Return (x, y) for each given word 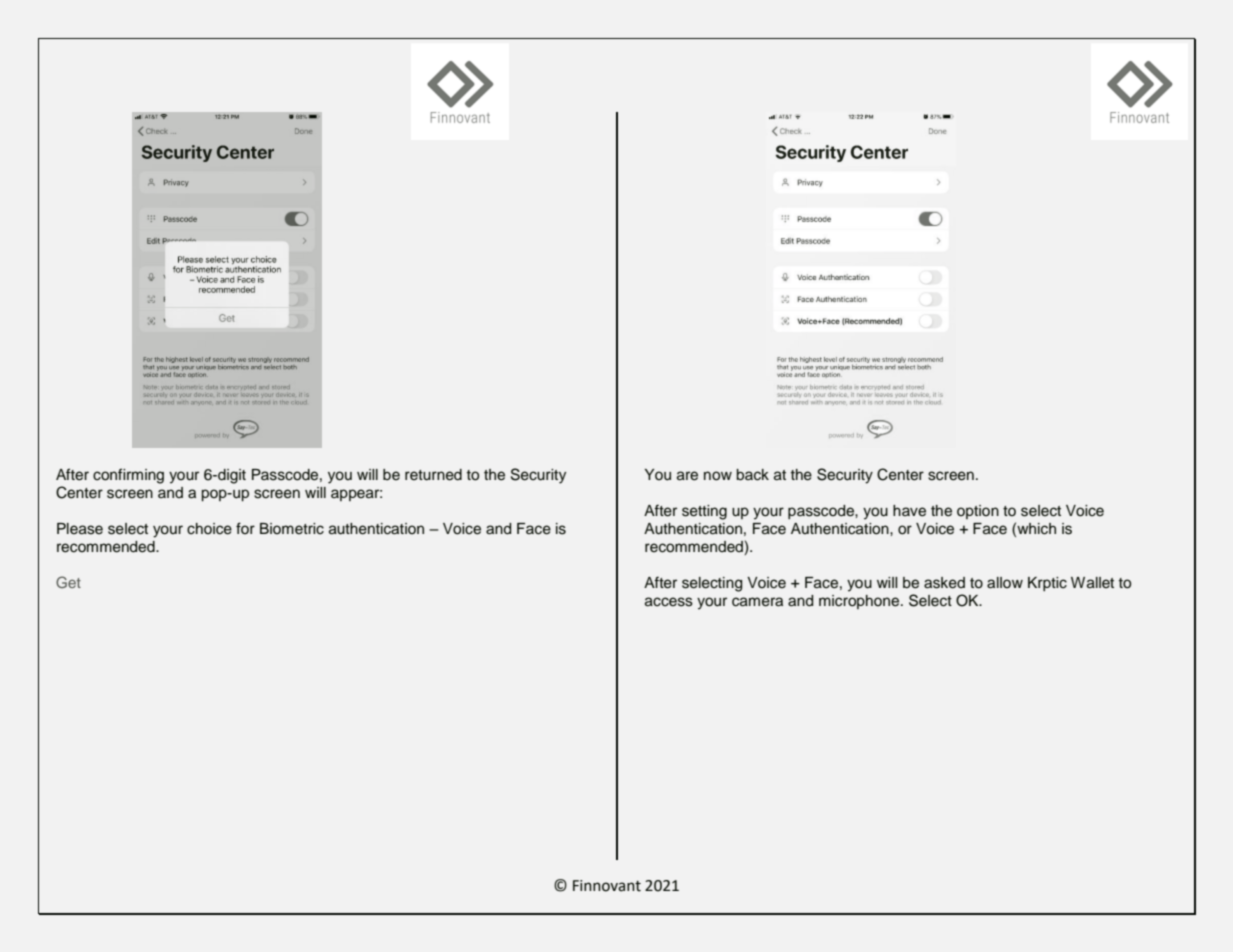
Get (68, 582)
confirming (128, 476)
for (245, 528)
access (669, 602)
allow (1005, 583)
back (752, 475)
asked (944, 583)
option (978, 512)
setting (704, 512)
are (687, 476)
